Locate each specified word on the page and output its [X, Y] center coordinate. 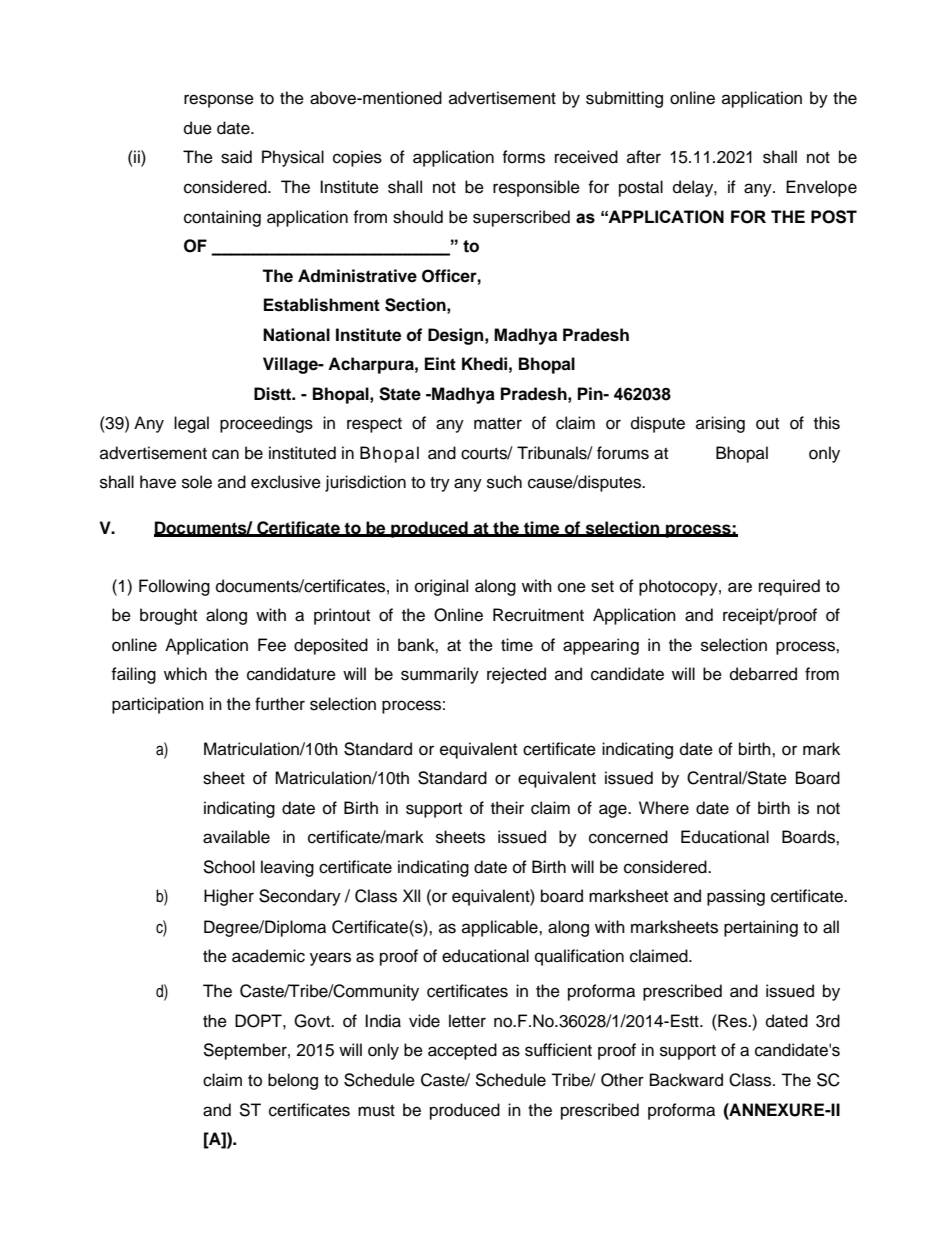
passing [736, 897]
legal [191, 424]
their [507, 808]
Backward [686, 1080]
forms [523, 157]
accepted [462, 1051]
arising [720, 424]
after [644, 157]
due [198, 128]
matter [498, 424]
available [236, 837]
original [441, 587]
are [740, 587]
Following [174, 587]
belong [293, 1081]
